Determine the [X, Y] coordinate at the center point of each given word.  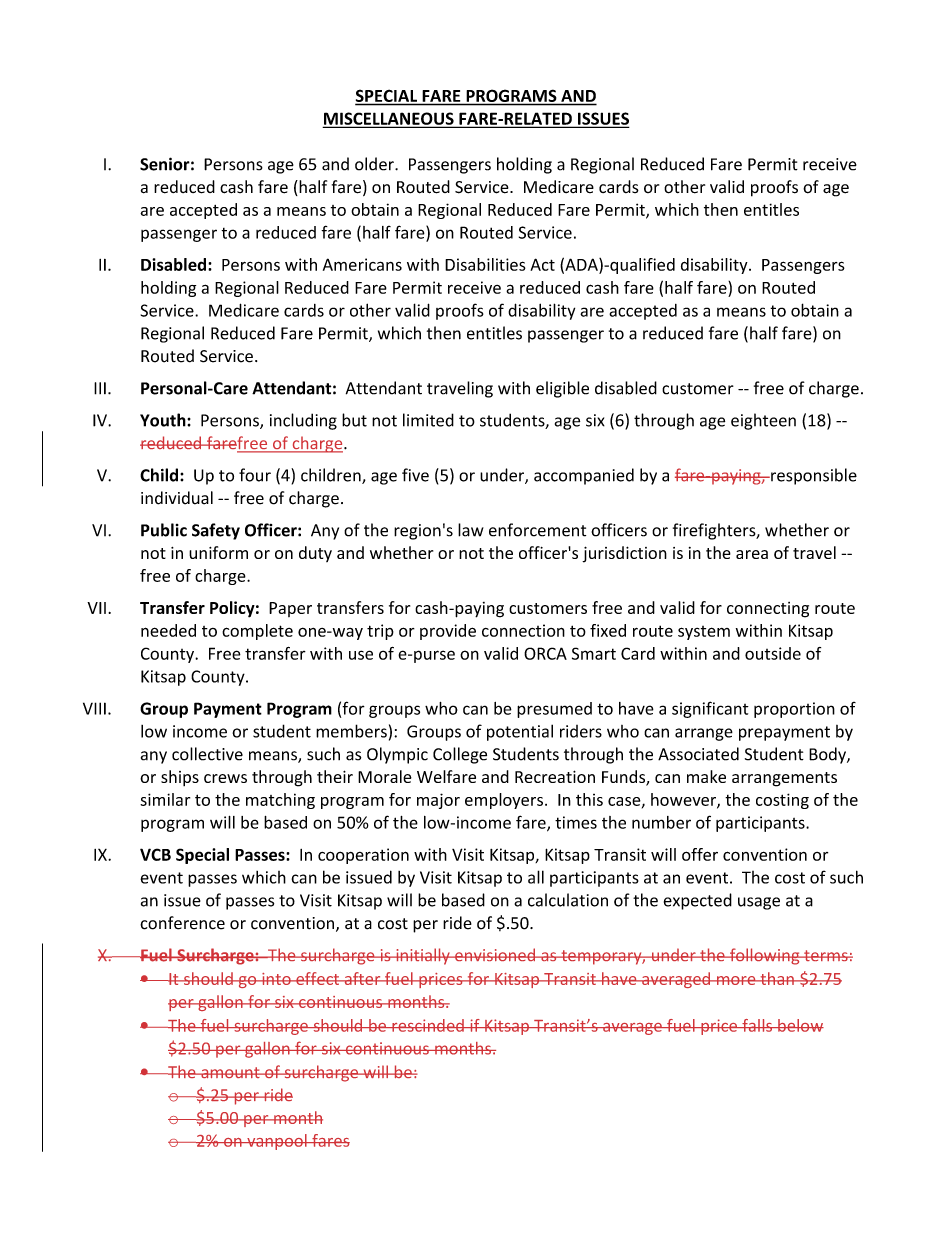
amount [230, 1072]
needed [168, 630]
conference [182, 923]
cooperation [363, 856]
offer [700, 854]
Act [542, 264]
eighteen [763, 421]
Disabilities [485, 264]
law [471, 530]
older [375, 164]
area [752, 554]
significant [710, 709]
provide [448, 632]
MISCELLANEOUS [389, 119]
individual [177, 498]
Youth [164, 420]
